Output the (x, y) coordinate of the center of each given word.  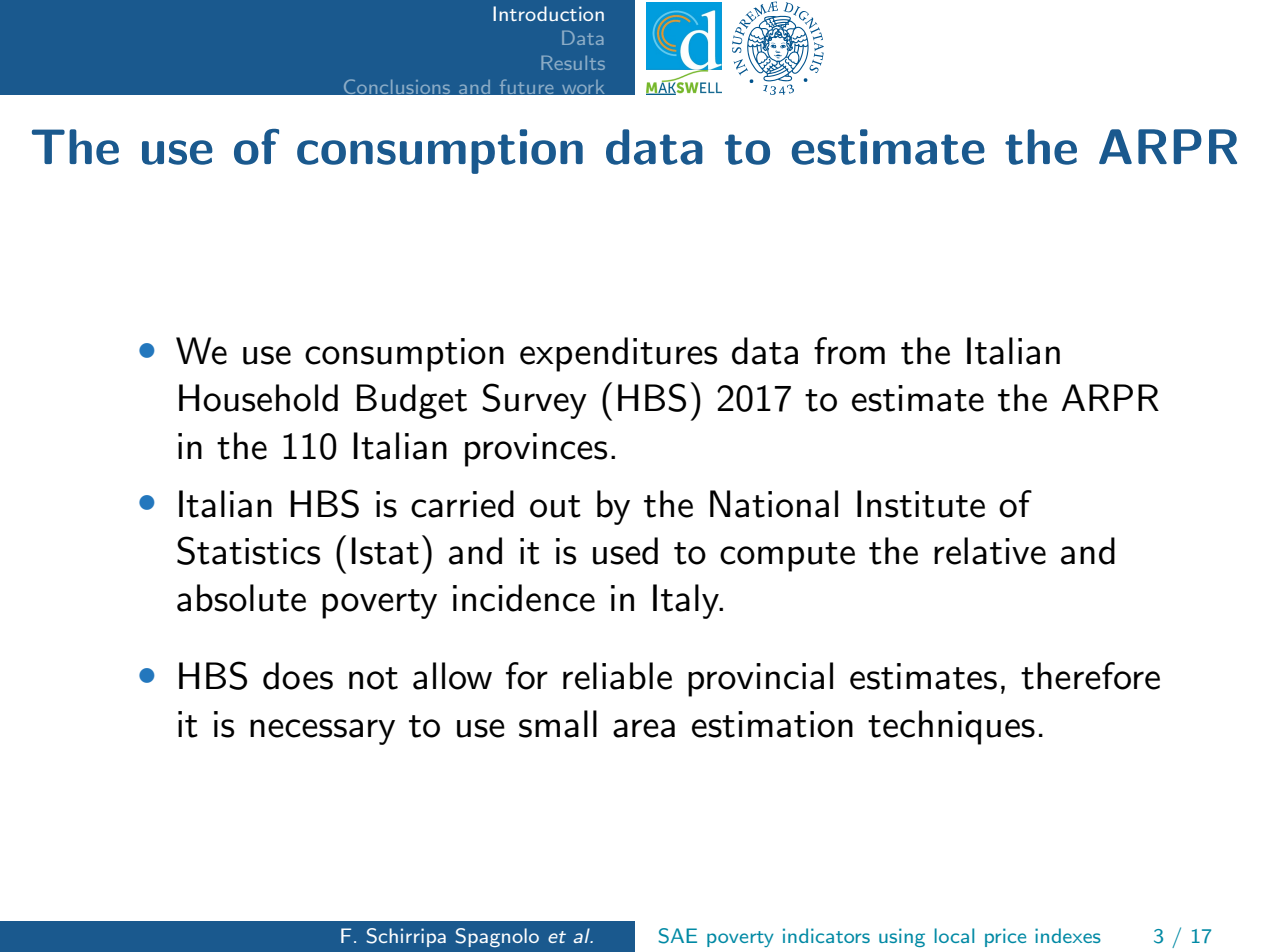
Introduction (548, 13)
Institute (921, 504)
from (849, 351)
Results (573, 63)
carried (462, 504)
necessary (322, 732)
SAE (677, 936)
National (774, 504)
